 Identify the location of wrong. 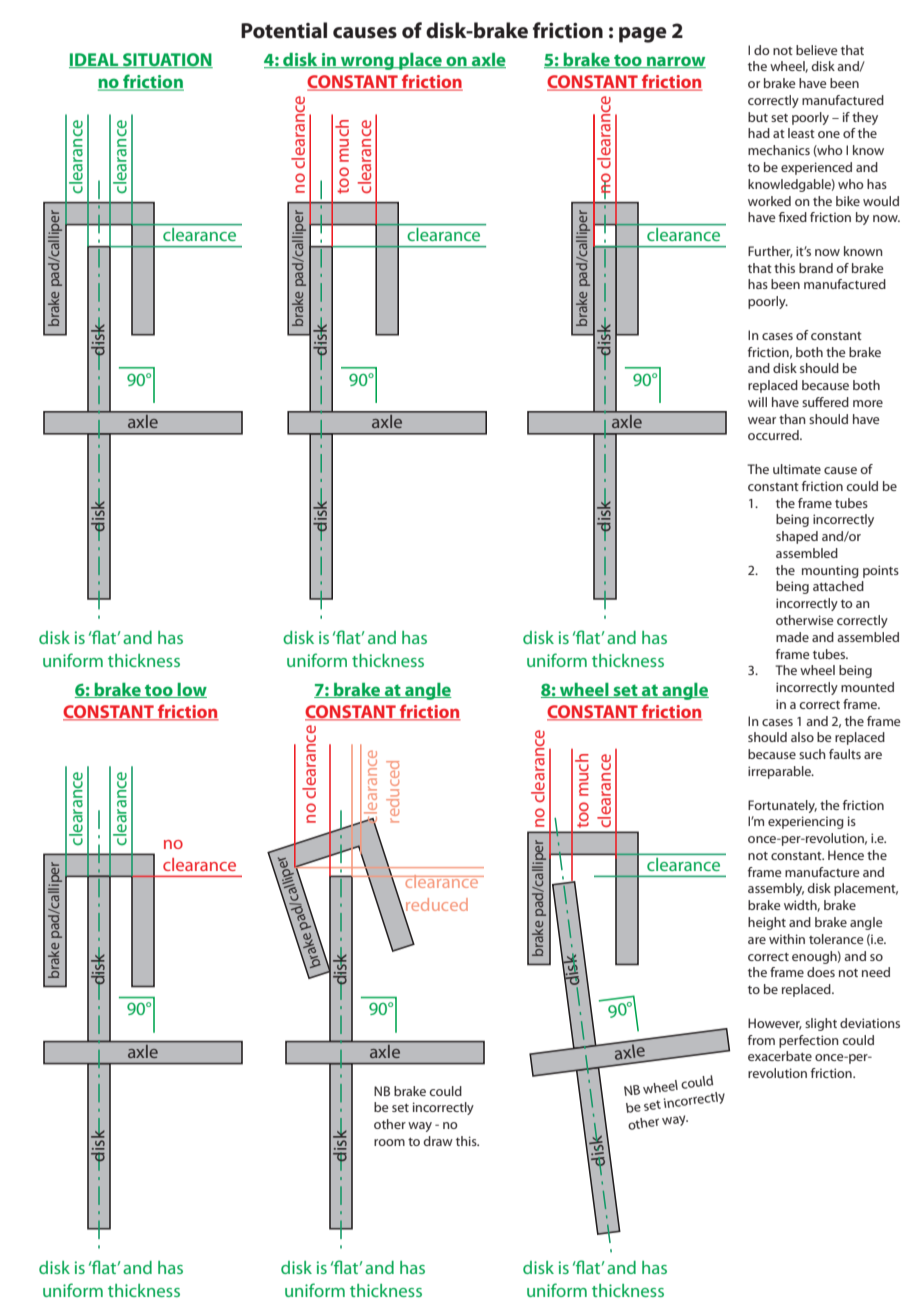
(367, 63).
